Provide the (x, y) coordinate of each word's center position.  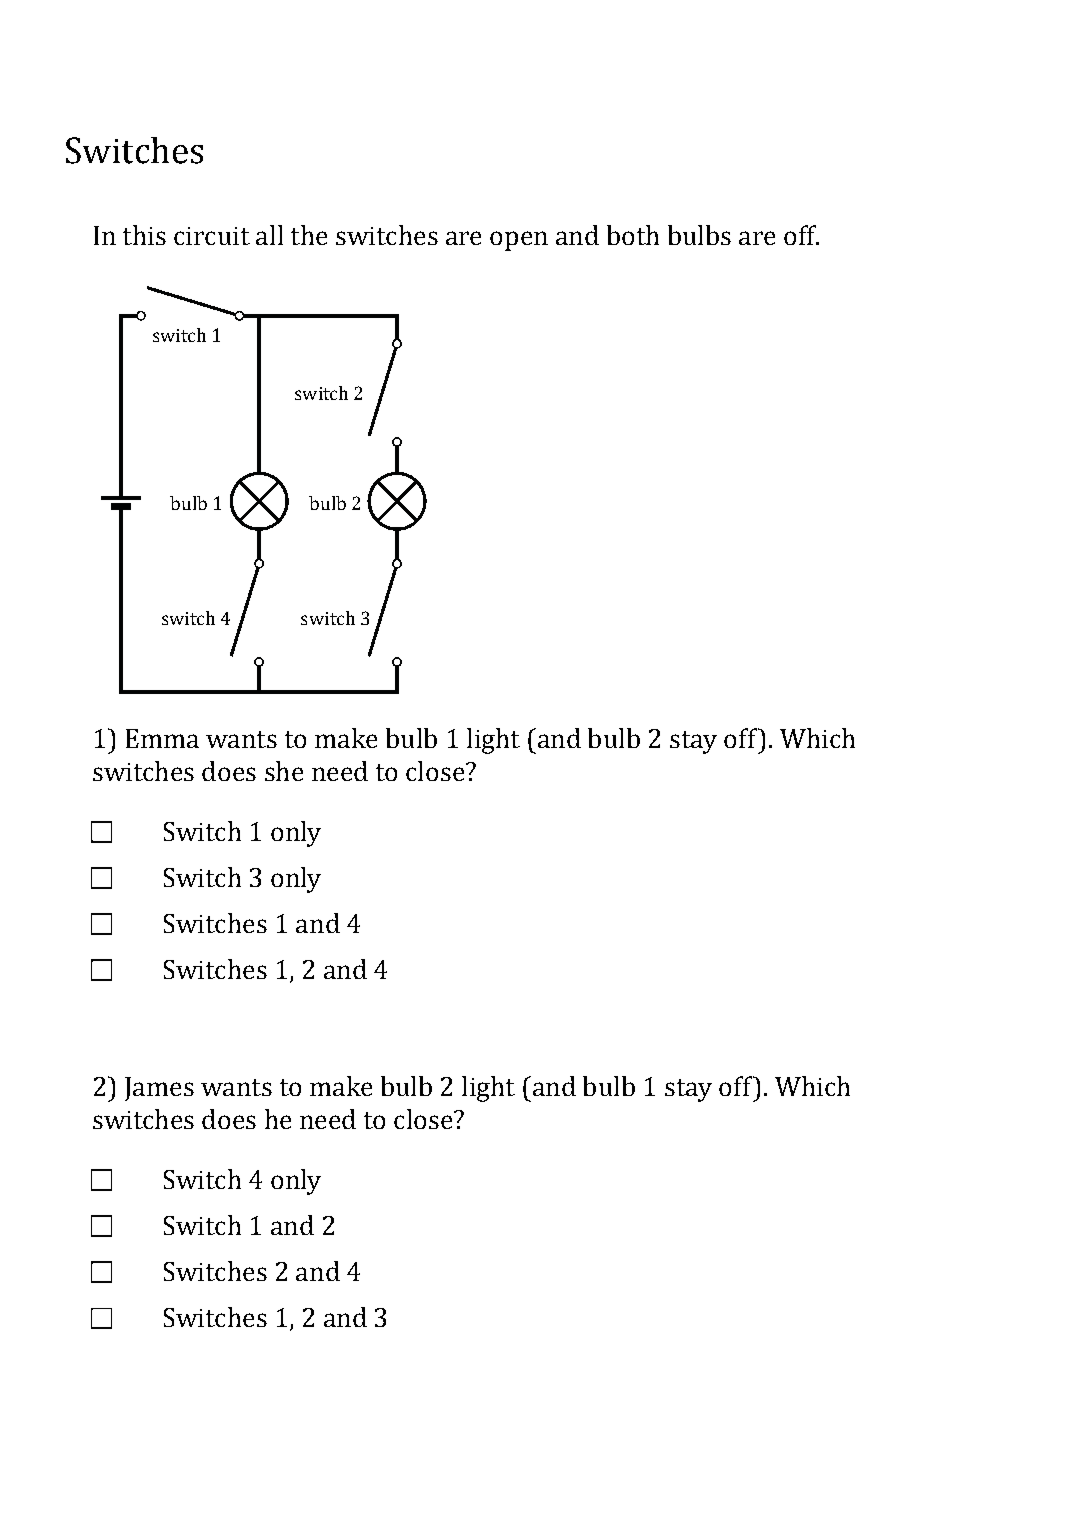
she (284, 771)
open (519, 241)
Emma (162, 738)
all (269, 235)
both (633, 235)
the (309, 235)
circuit (212, 236)
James (159, 1089)
